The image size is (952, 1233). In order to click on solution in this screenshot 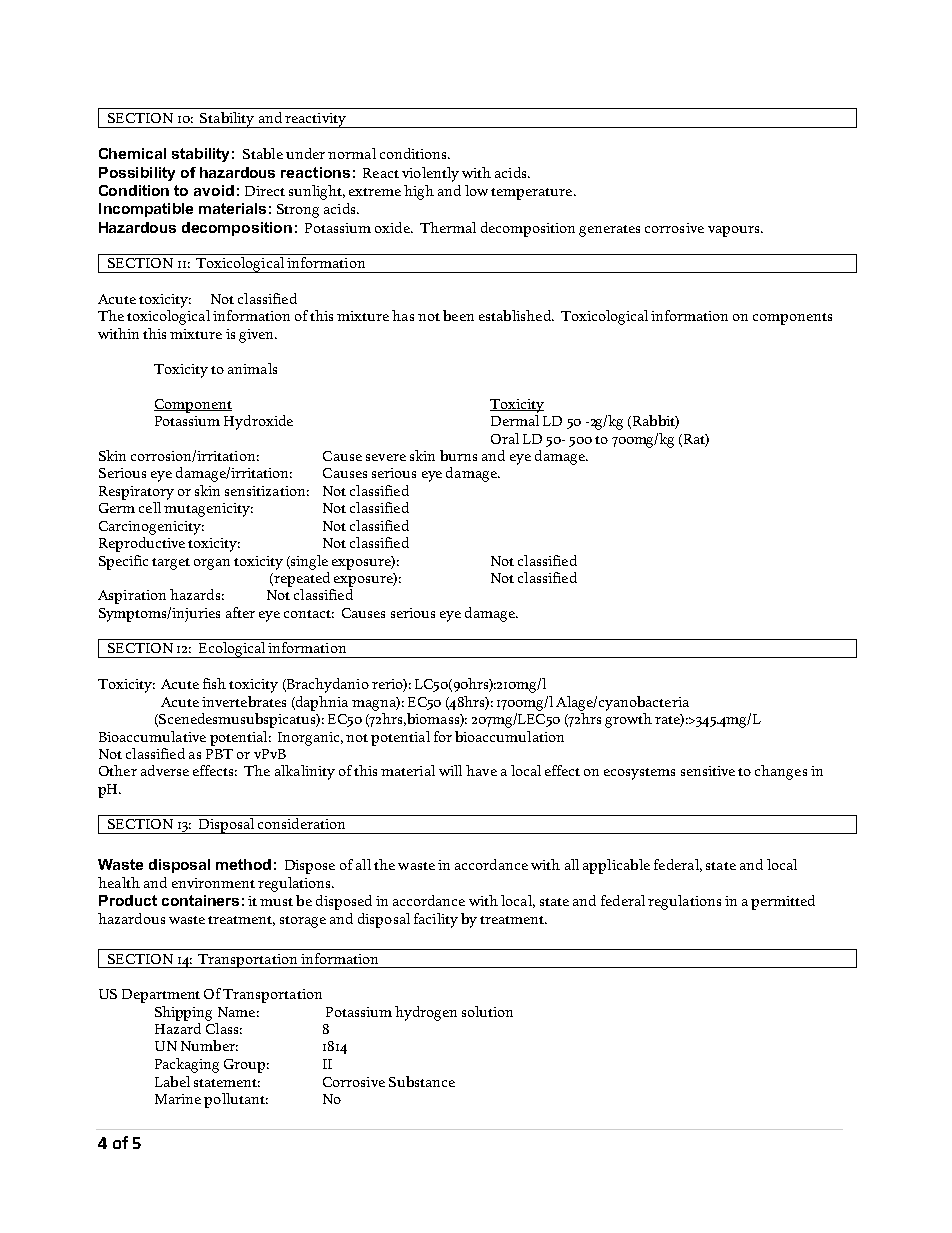, I will do `click(487, 1011)`.
